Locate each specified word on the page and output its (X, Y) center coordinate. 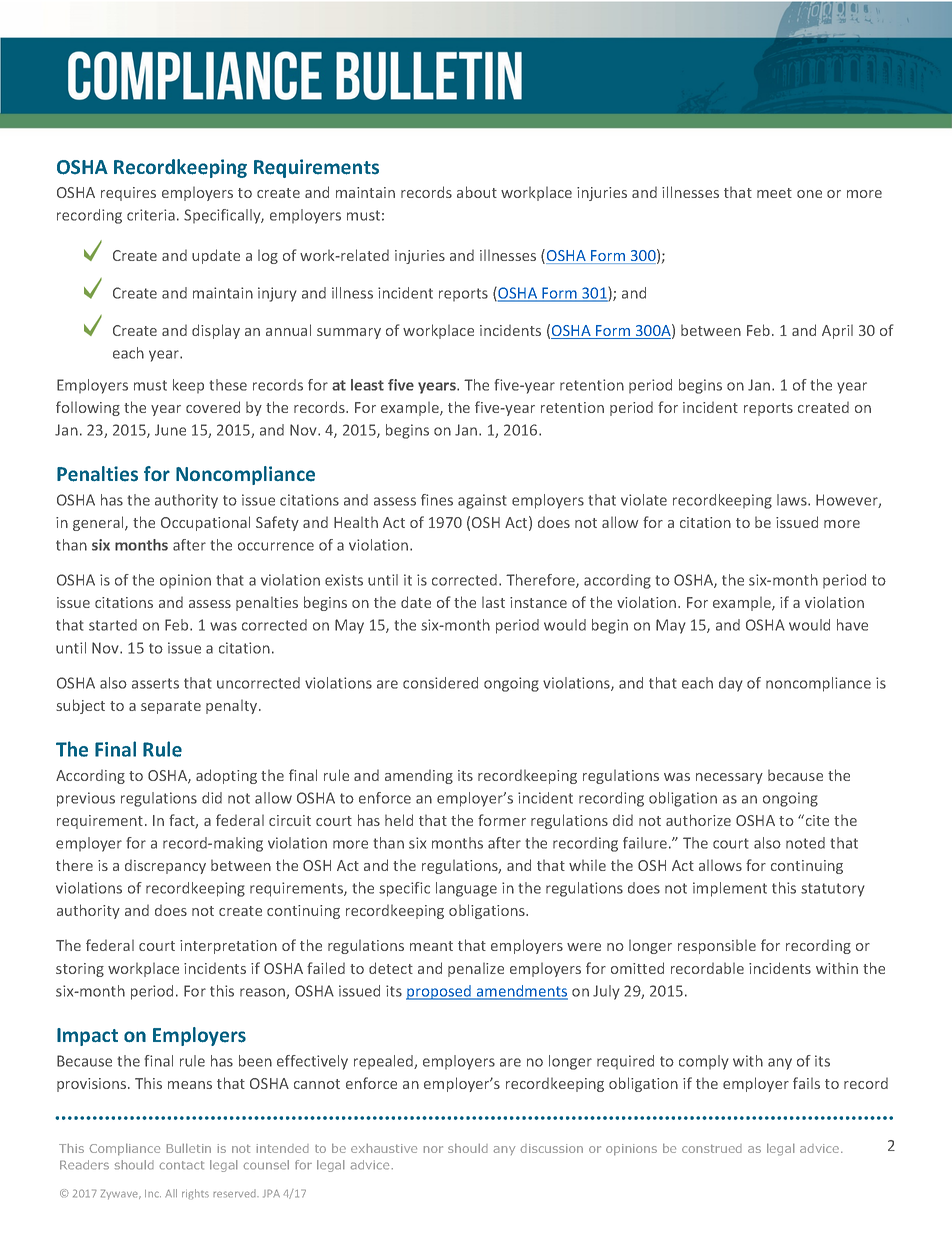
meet (774, 193)
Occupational (205, 523)
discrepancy (165, 866)
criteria (151, 215)
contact (181, 1165)
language (466, 889)
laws (793, 500)
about (477, 192)
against (482, 501)
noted (805, 843)
